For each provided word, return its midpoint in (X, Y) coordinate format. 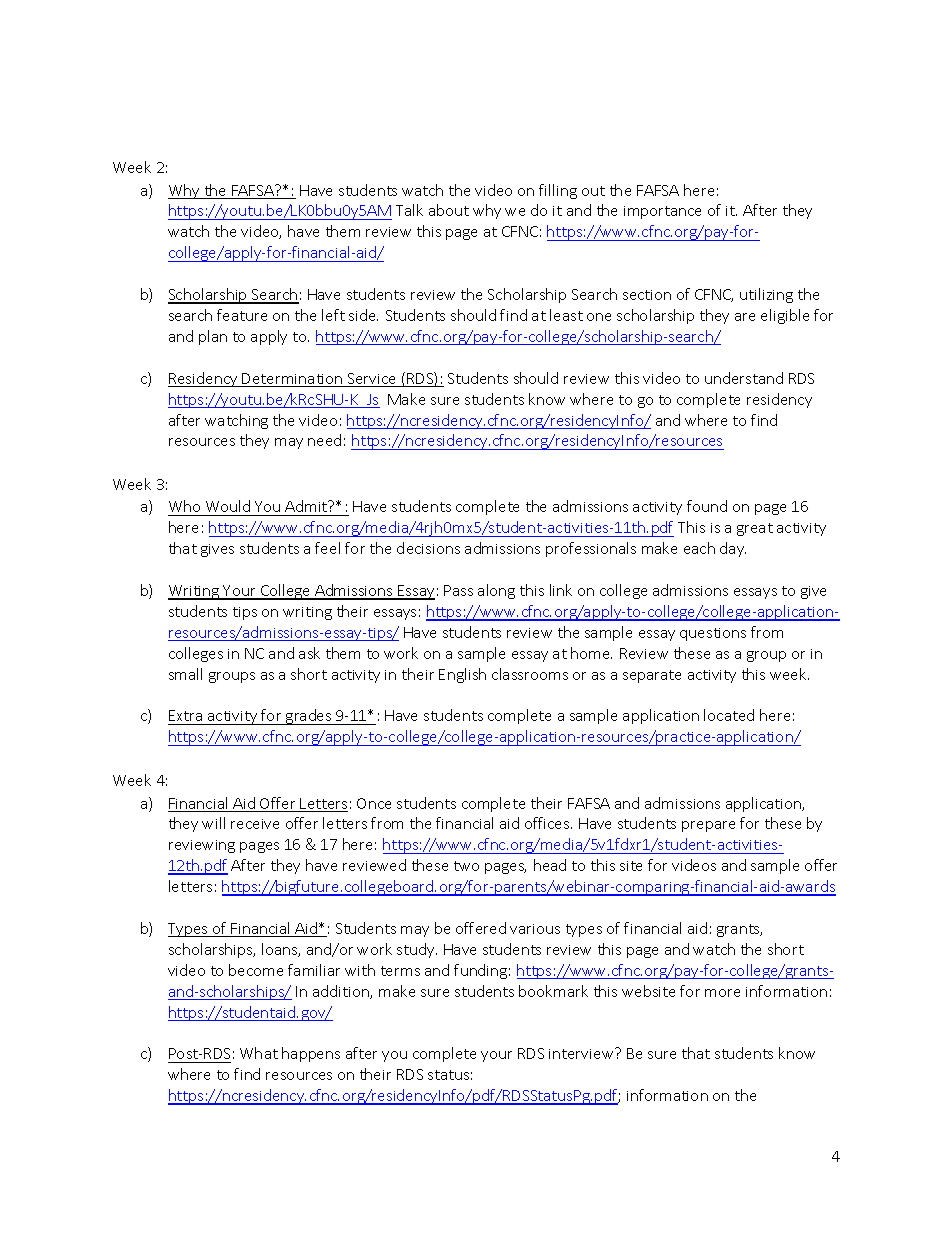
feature (242, 315)
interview (582, 1053)
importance (662, 212)
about (449, 210)
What (259, 1053)
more (722, 993)
